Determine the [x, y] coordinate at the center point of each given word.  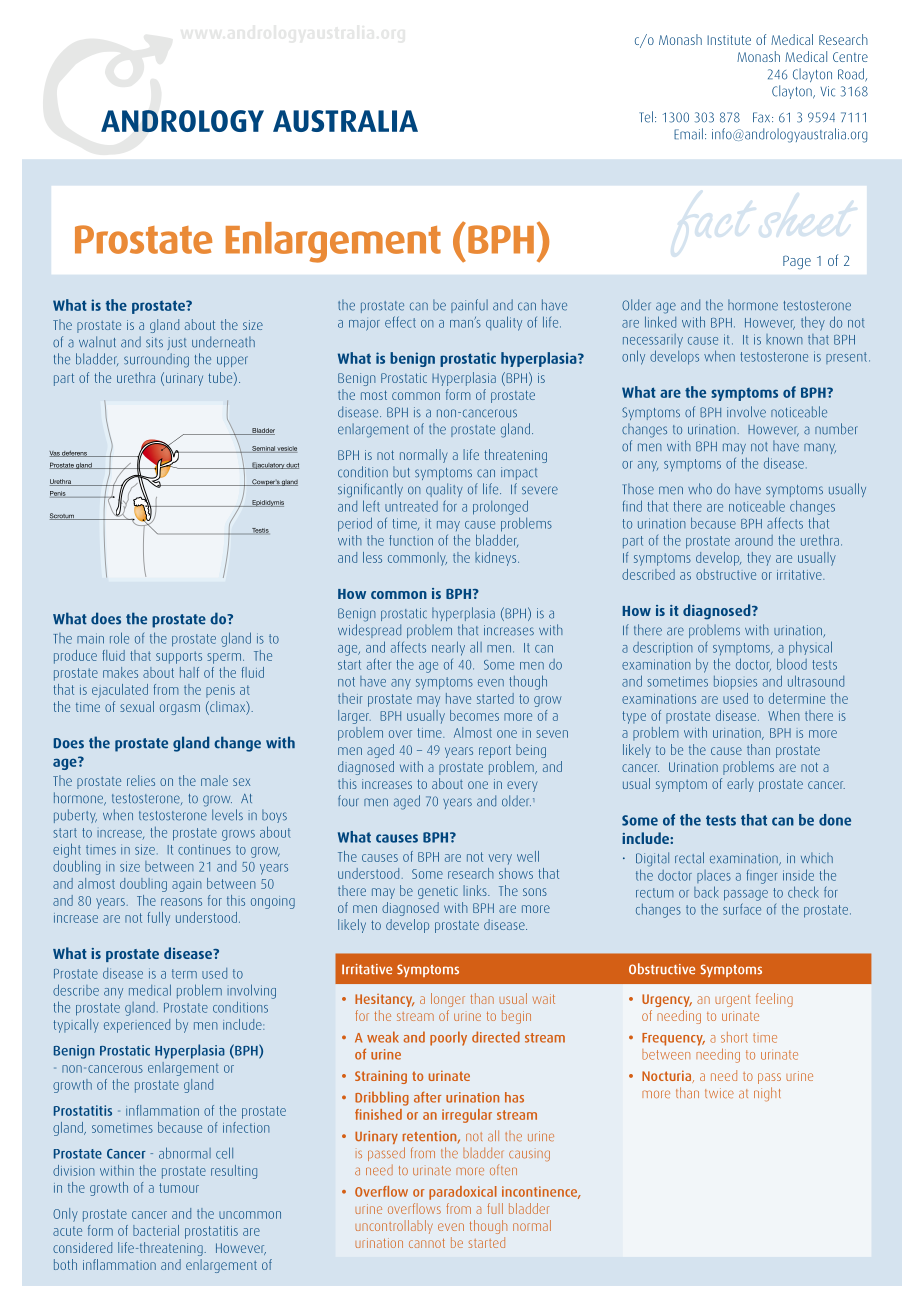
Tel [646, 117]
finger [762, 877]
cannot [427, 1243]
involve [746, 412]
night [767, 1094]
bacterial [156, 1230]
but [401, 472]
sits [154, 342]
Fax [763, 117]
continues [204, 850]
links [476, 890]
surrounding [156, 360]
